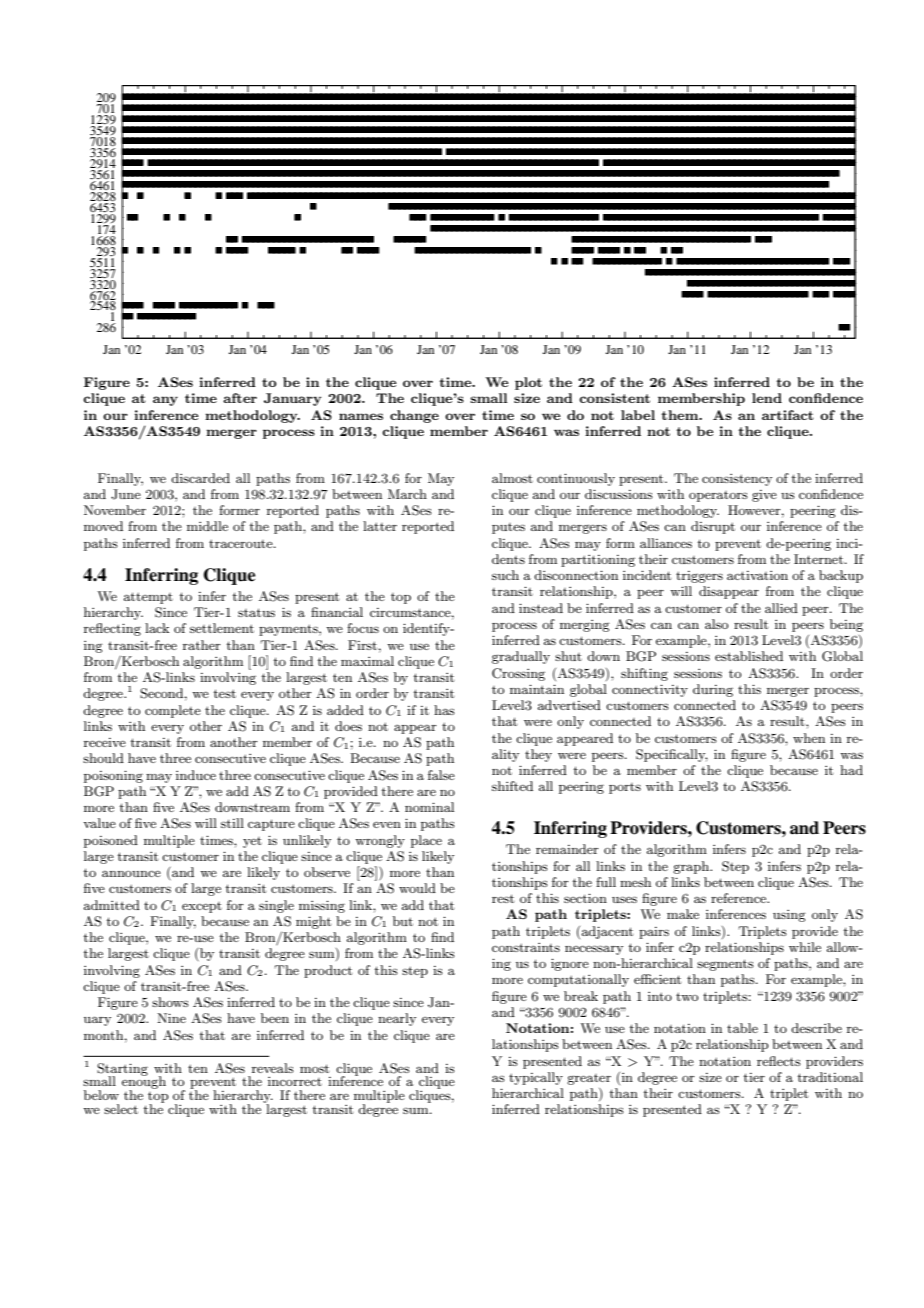 This image has width=924, height=1308. I want to click on rather, so click(202, 645).
